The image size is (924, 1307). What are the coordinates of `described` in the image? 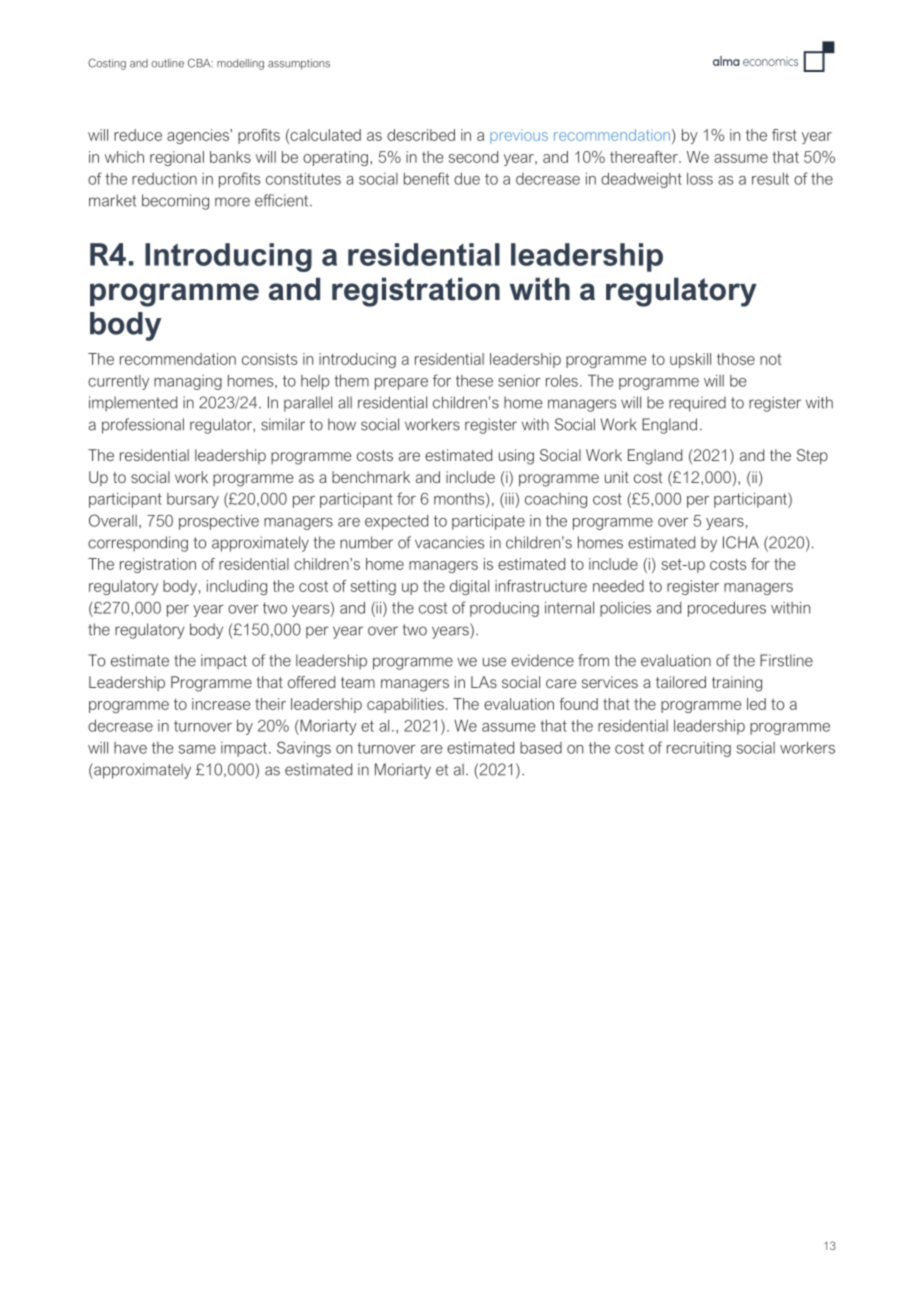 It's located at (421, 135).
